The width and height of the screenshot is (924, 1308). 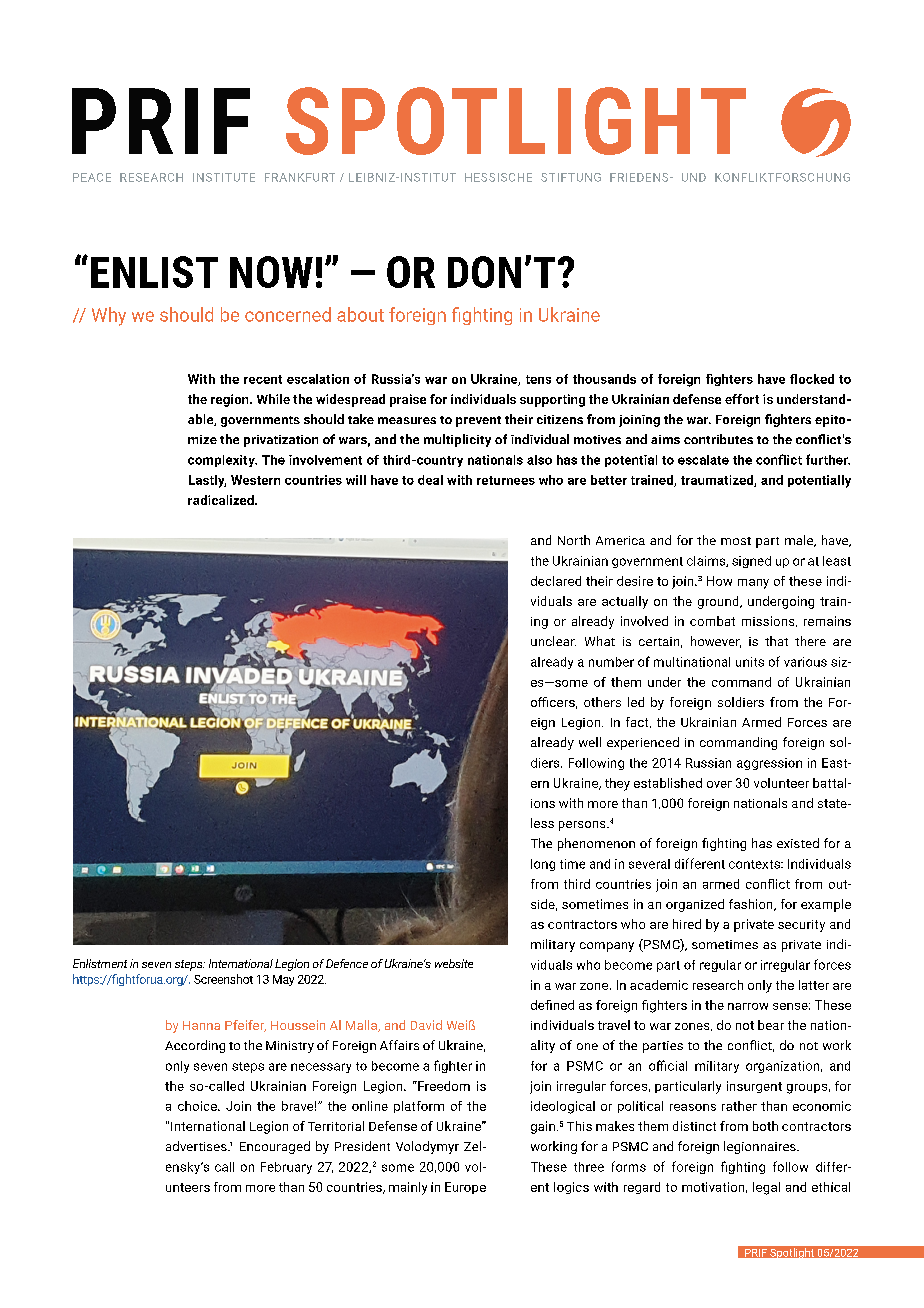 I want to click on FRANKFURT, so click(x=300, y=177).
